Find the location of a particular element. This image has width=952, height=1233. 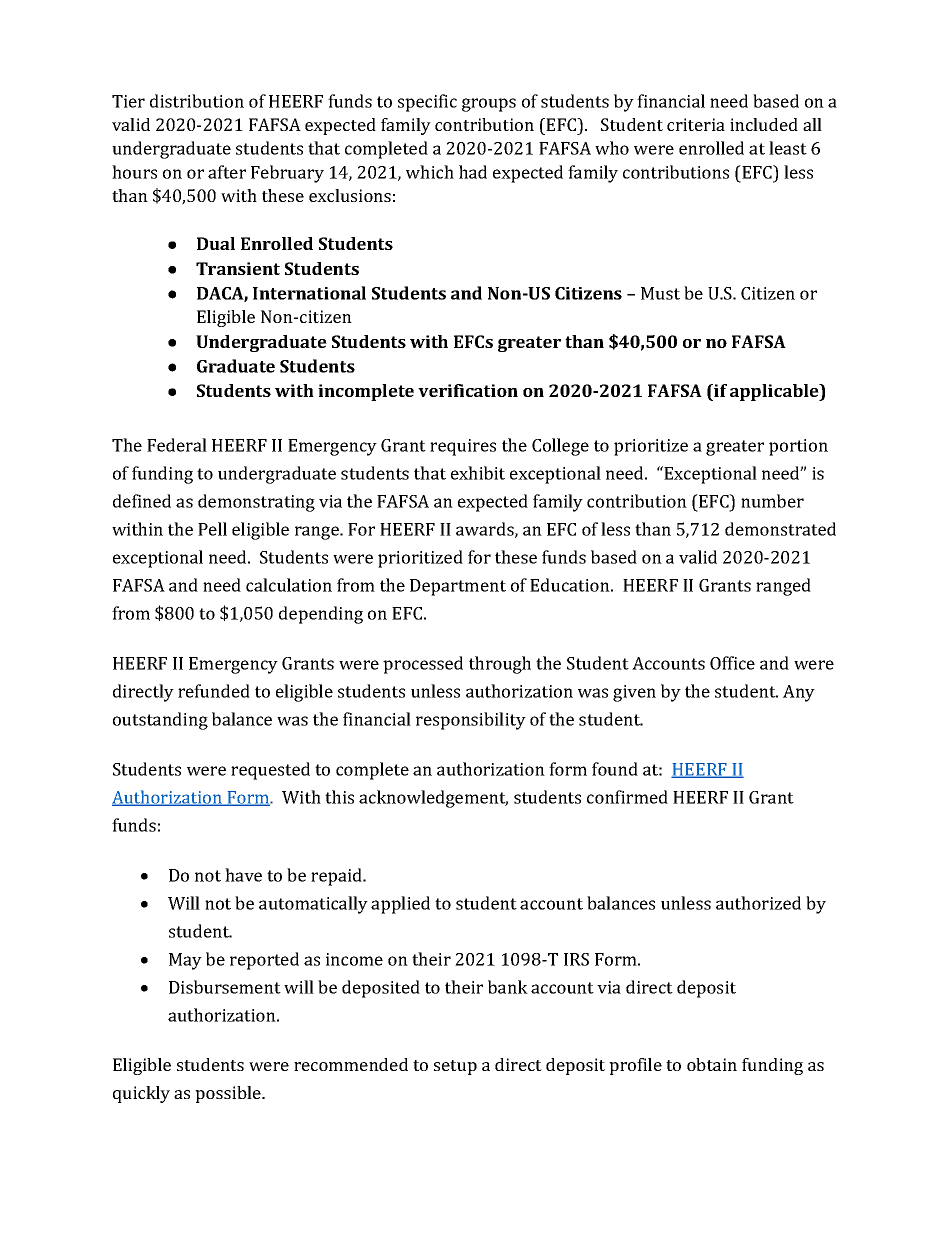

Department is located at coordinates (458, 587).
